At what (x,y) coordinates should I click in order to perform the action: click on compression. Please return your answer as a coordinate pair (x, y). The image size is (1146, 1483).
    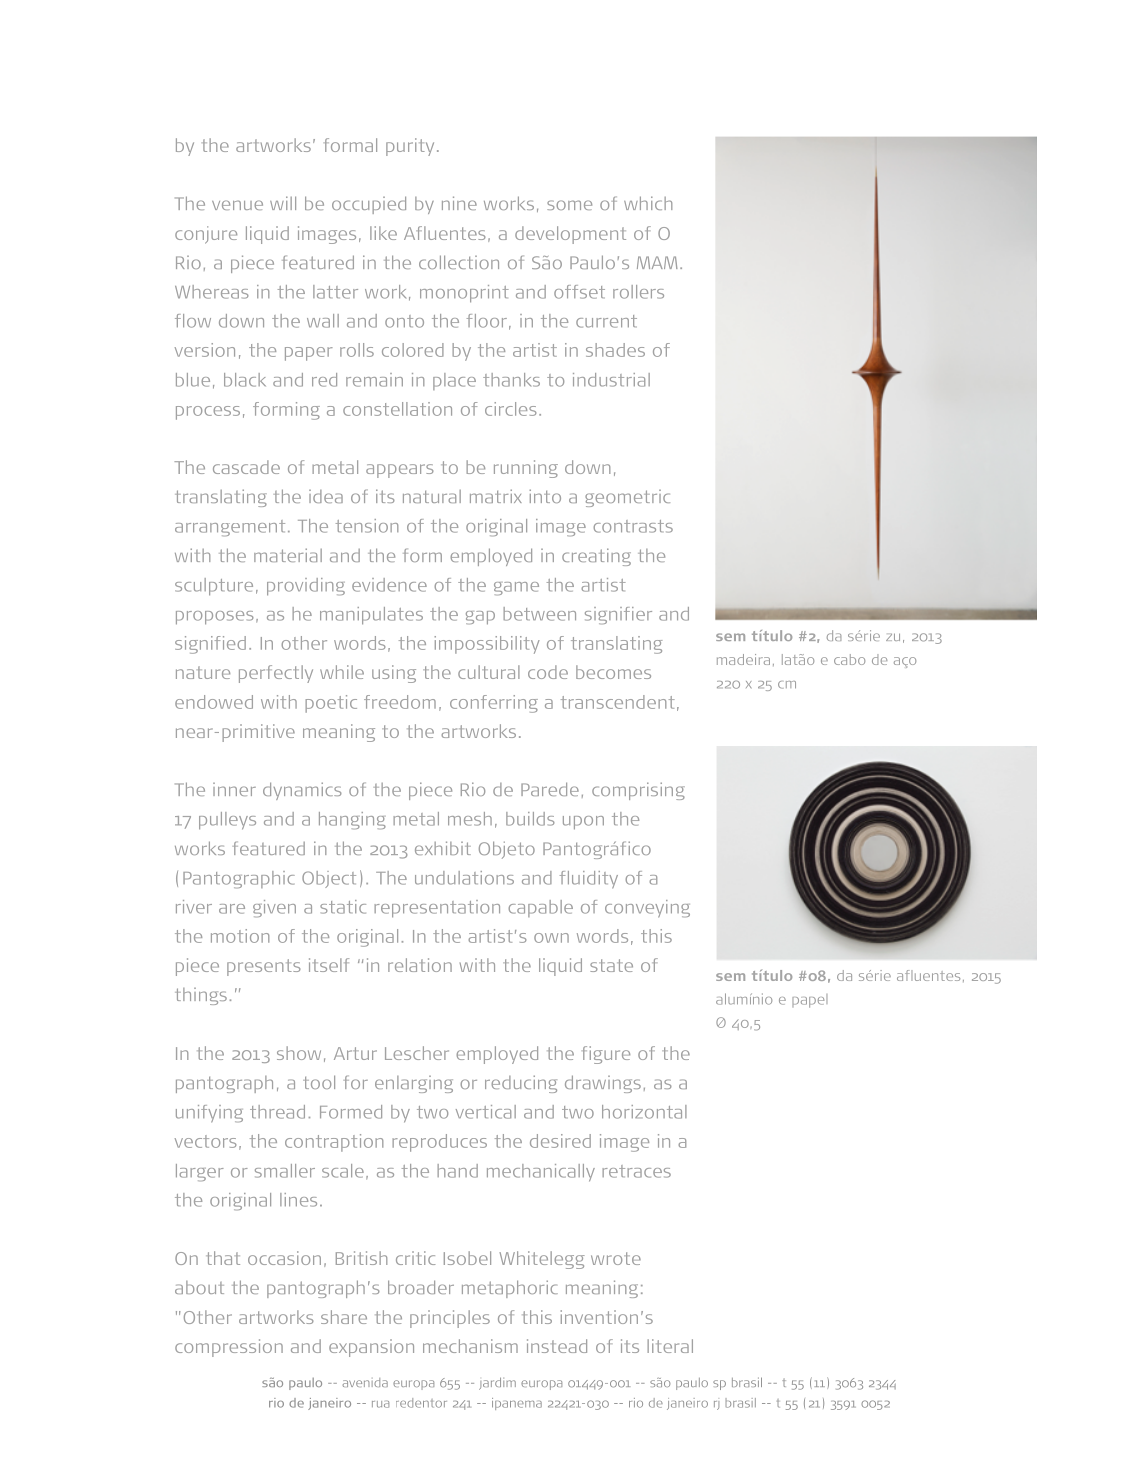
    Looking at the image, I should click on (229, 1348).
